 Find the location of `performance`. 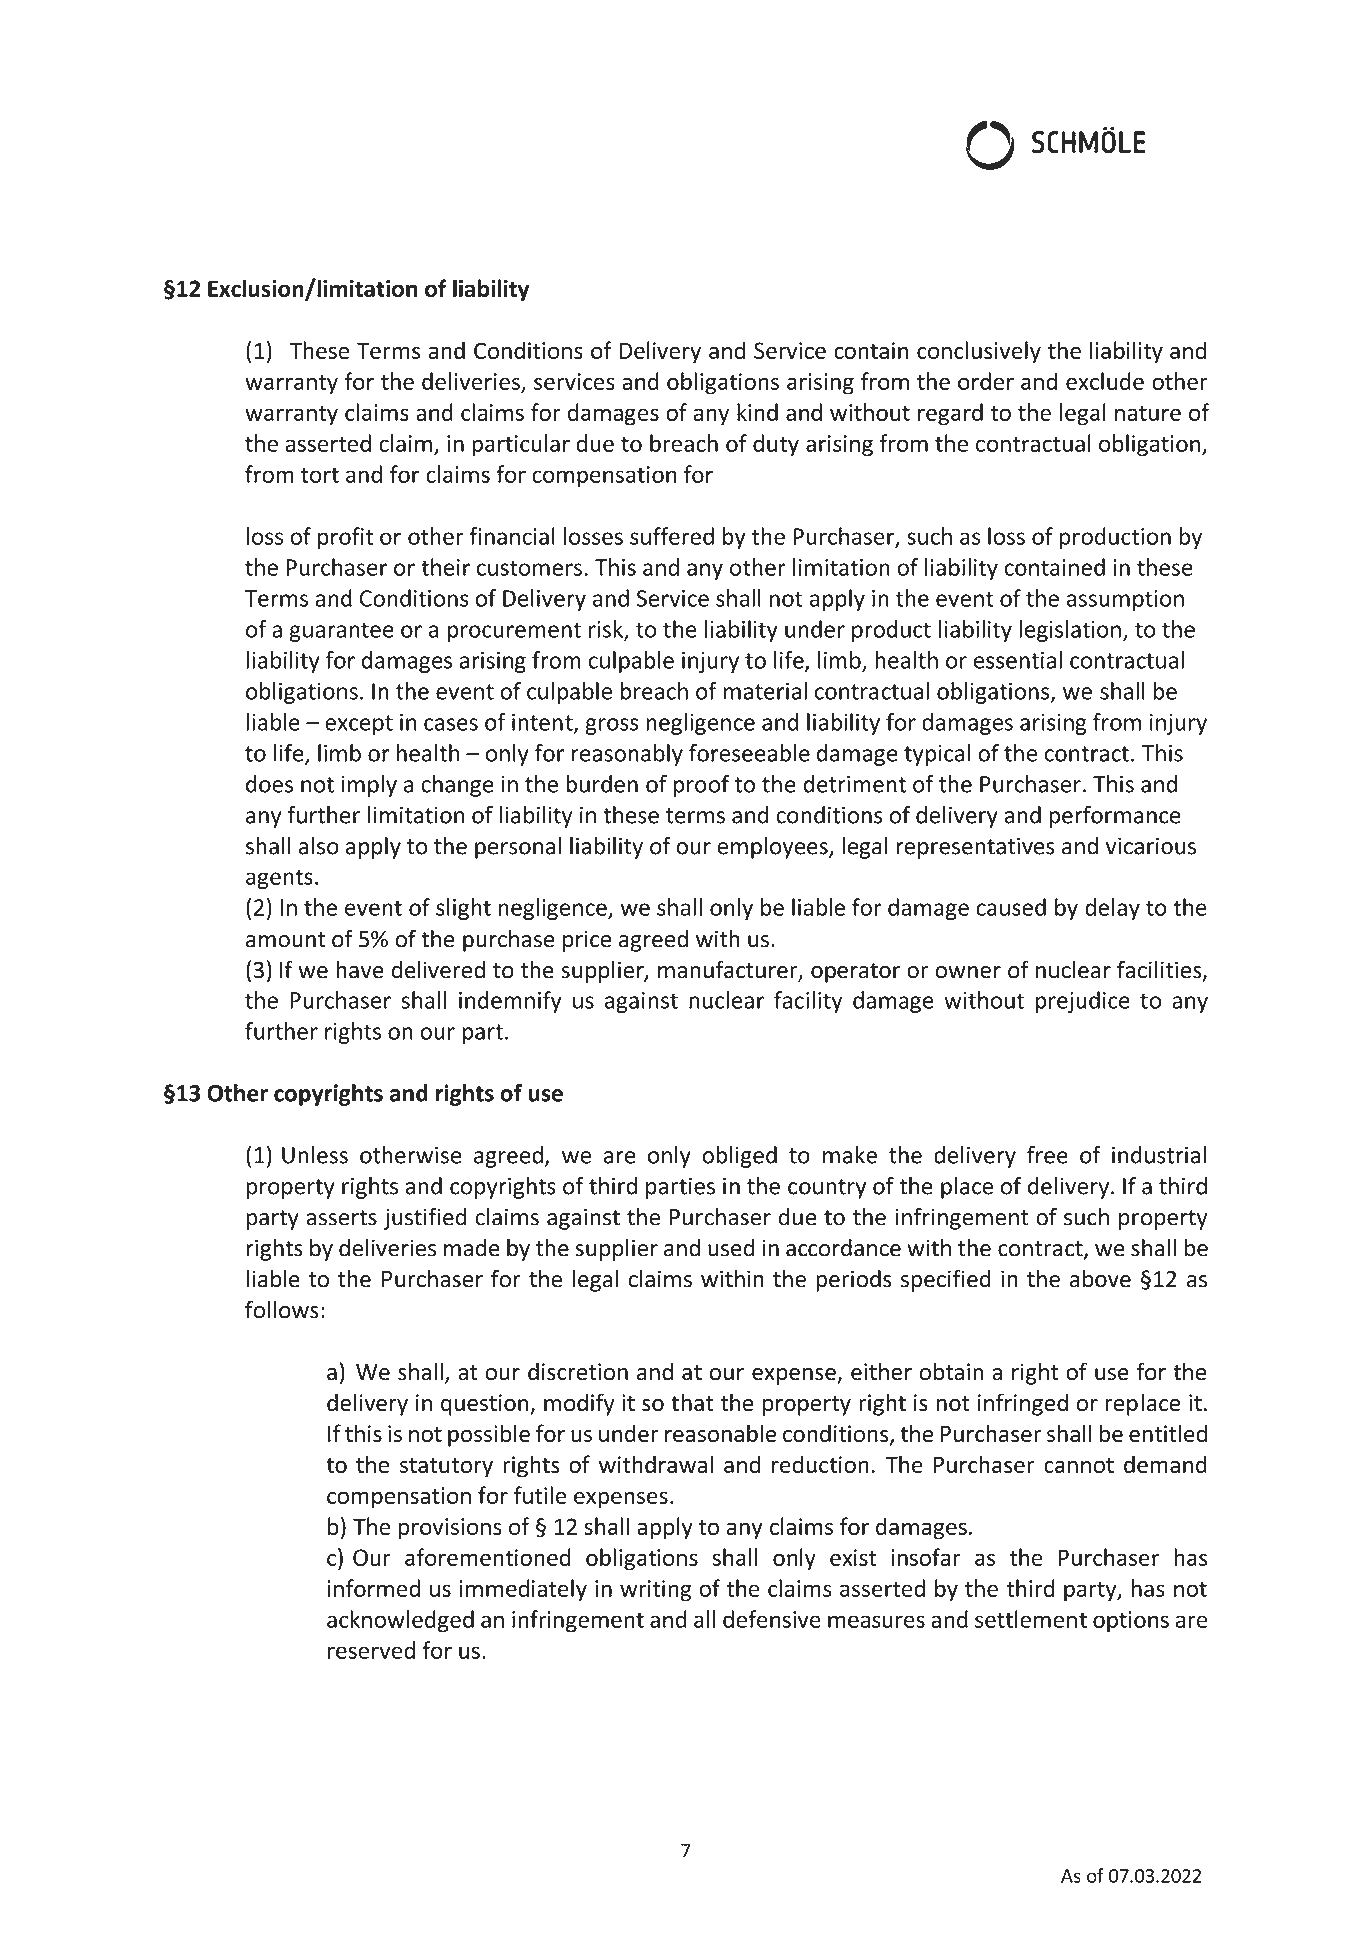

performance is located at coordinates (1115, 817).
